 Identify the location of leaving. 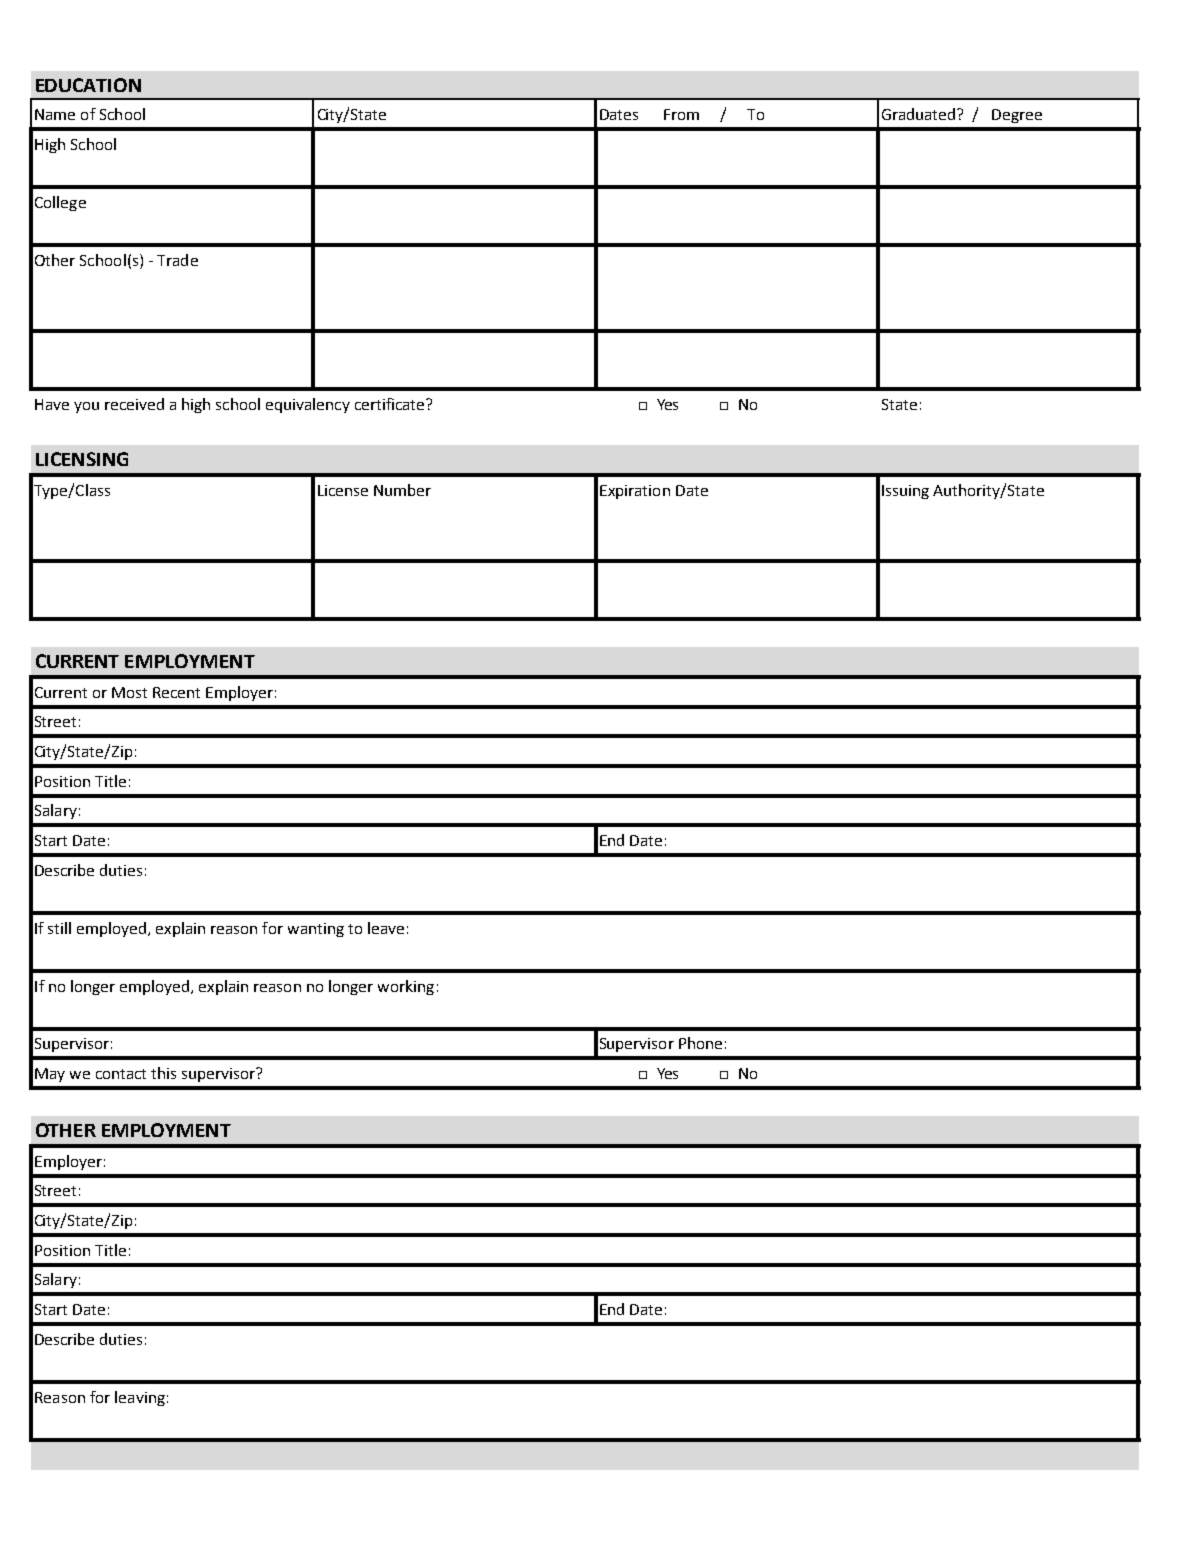
(140, 1398).
